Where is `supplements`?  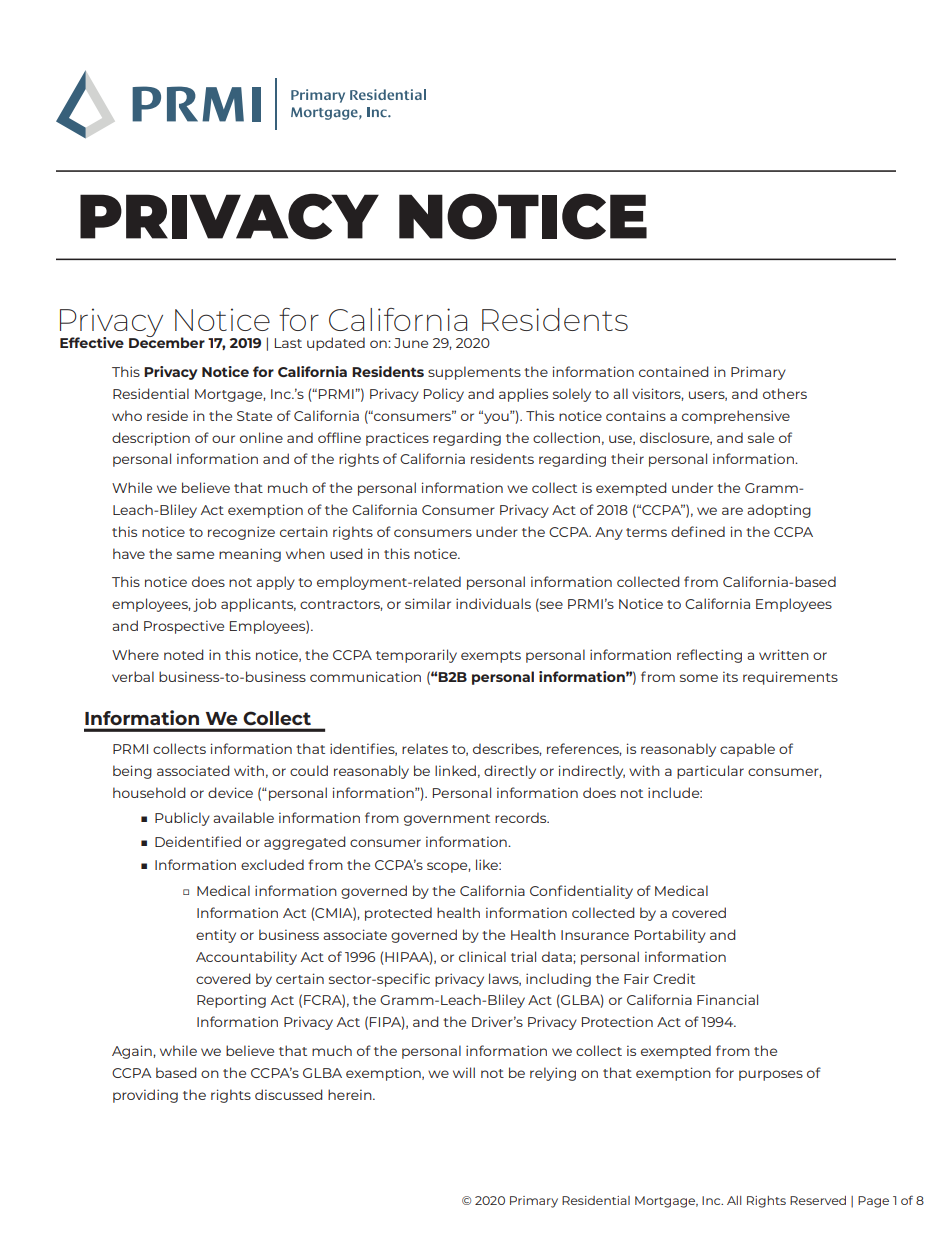
supplements is located at coordinates (474, 373).
